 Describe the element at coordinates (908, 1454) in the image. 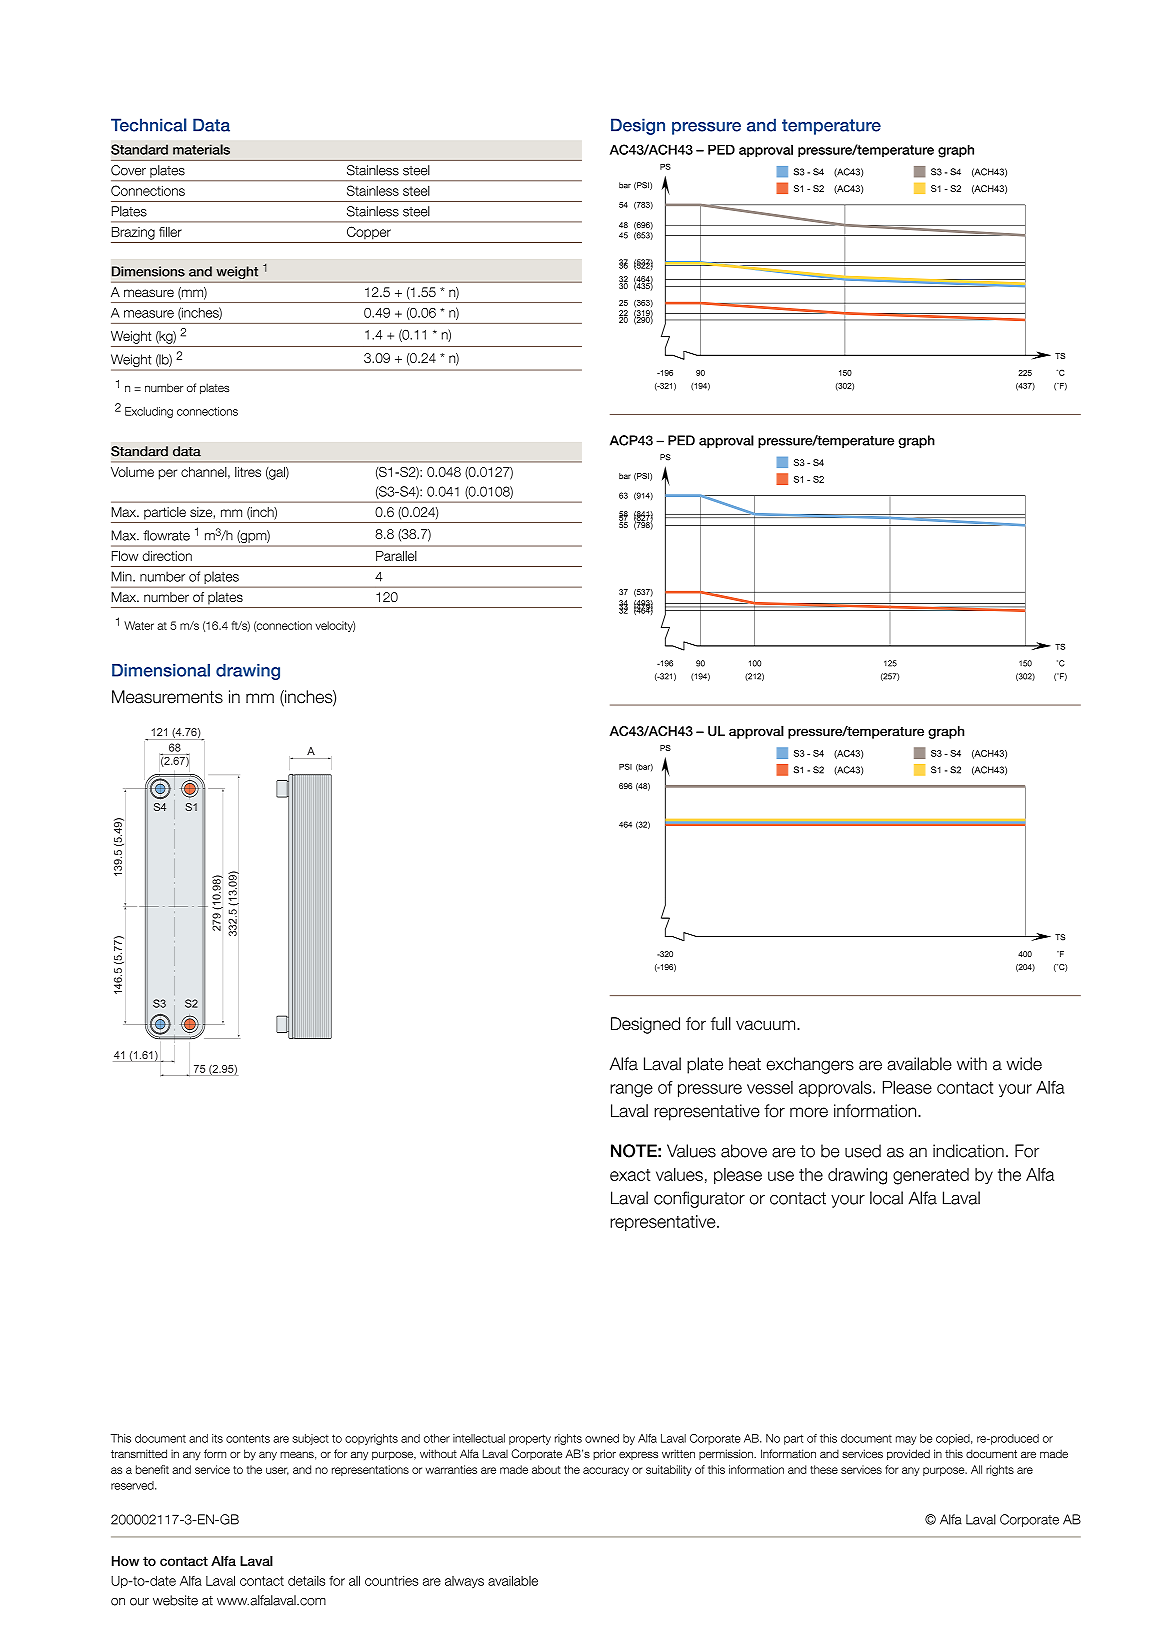

I see `provided` at that location.
